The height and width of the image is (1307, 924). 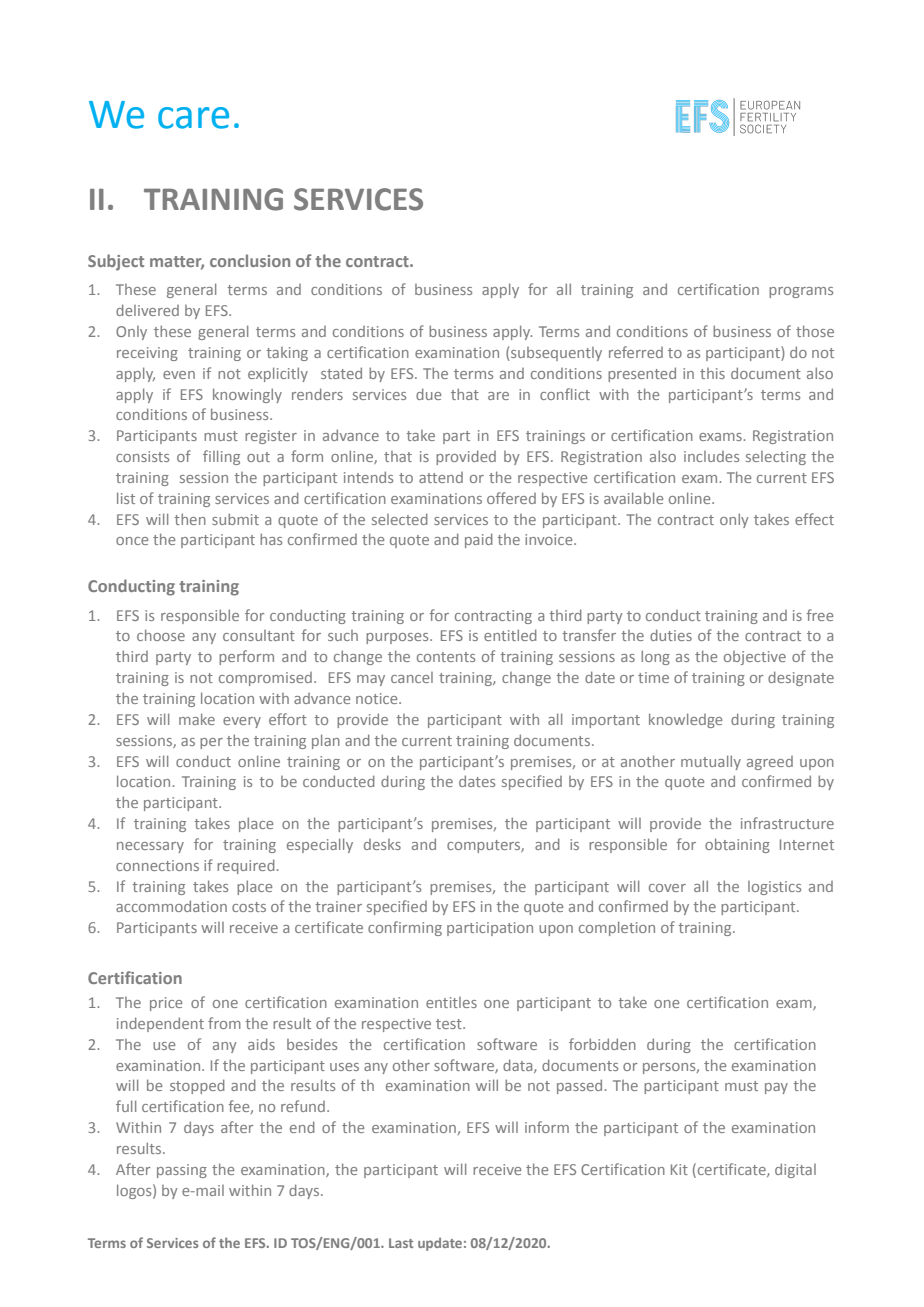 What do you see at coordinates (446, 657) in the image?
I see `contents` at bounding box center [446, 657].
